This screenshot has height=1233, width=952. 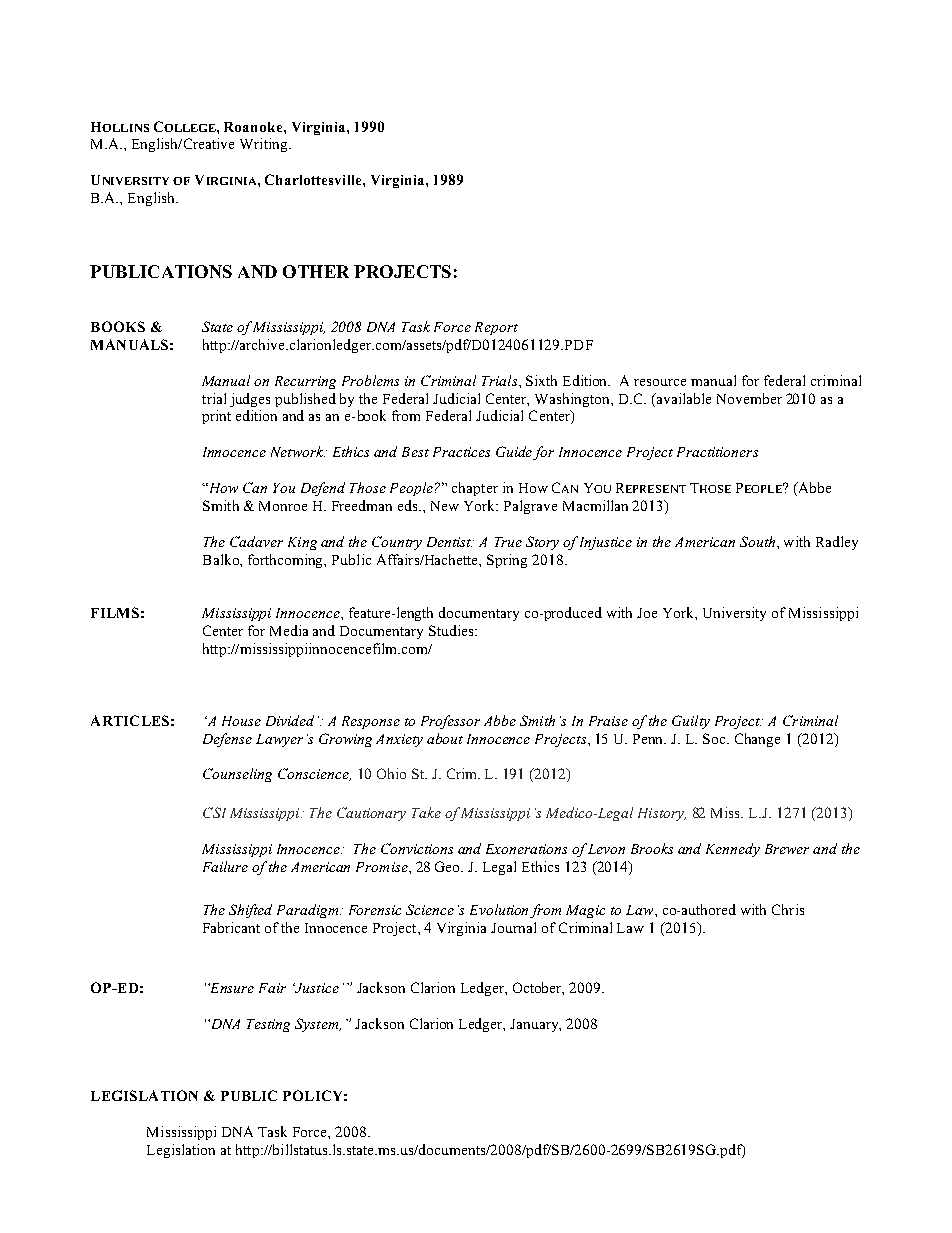 I want to click on Spring, so click(x=507, y=561).
